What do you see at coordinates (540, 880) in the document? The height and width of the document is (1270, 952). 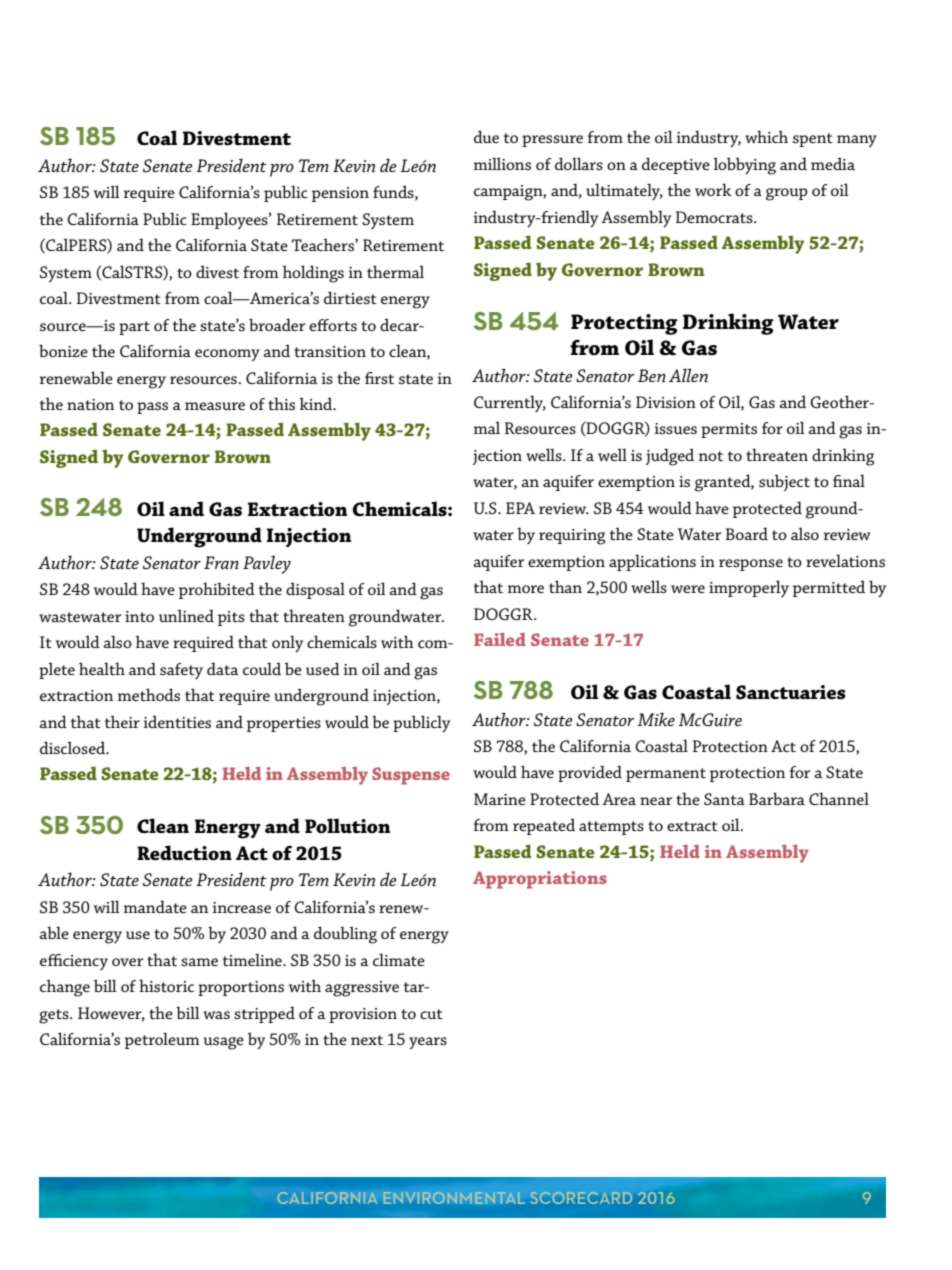 I see `Appropriations` at bounding box center [540, 880].
